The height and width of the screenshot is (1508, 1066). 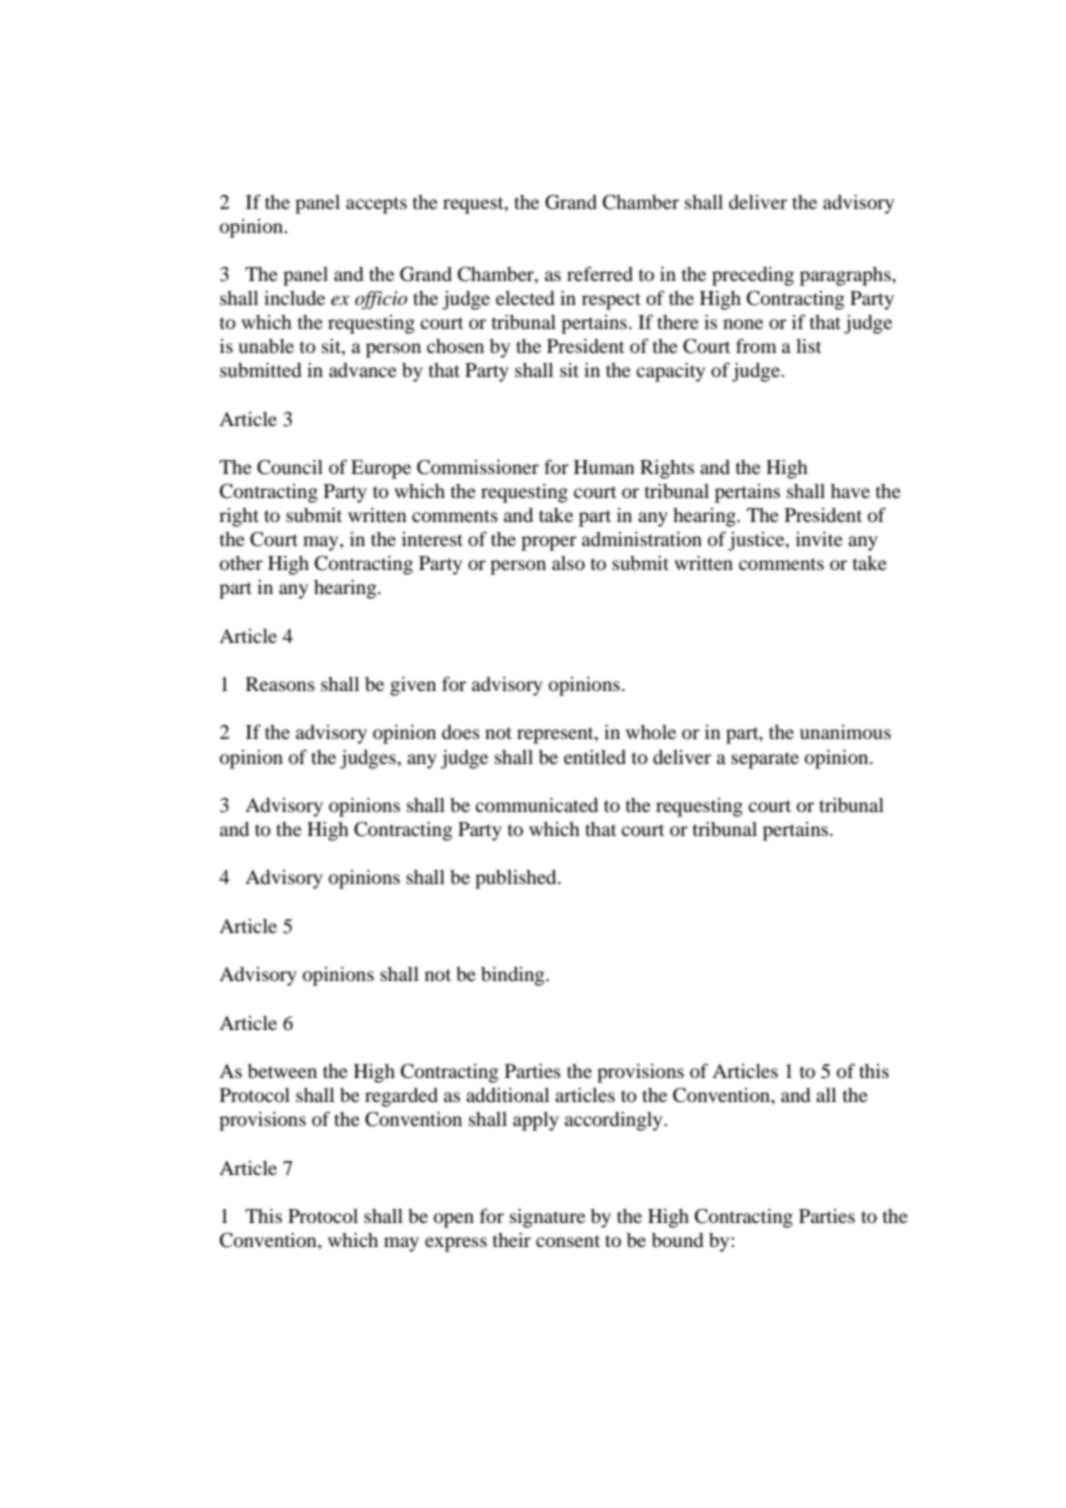 I want to click on accepts, so click(x=376, y=205).
